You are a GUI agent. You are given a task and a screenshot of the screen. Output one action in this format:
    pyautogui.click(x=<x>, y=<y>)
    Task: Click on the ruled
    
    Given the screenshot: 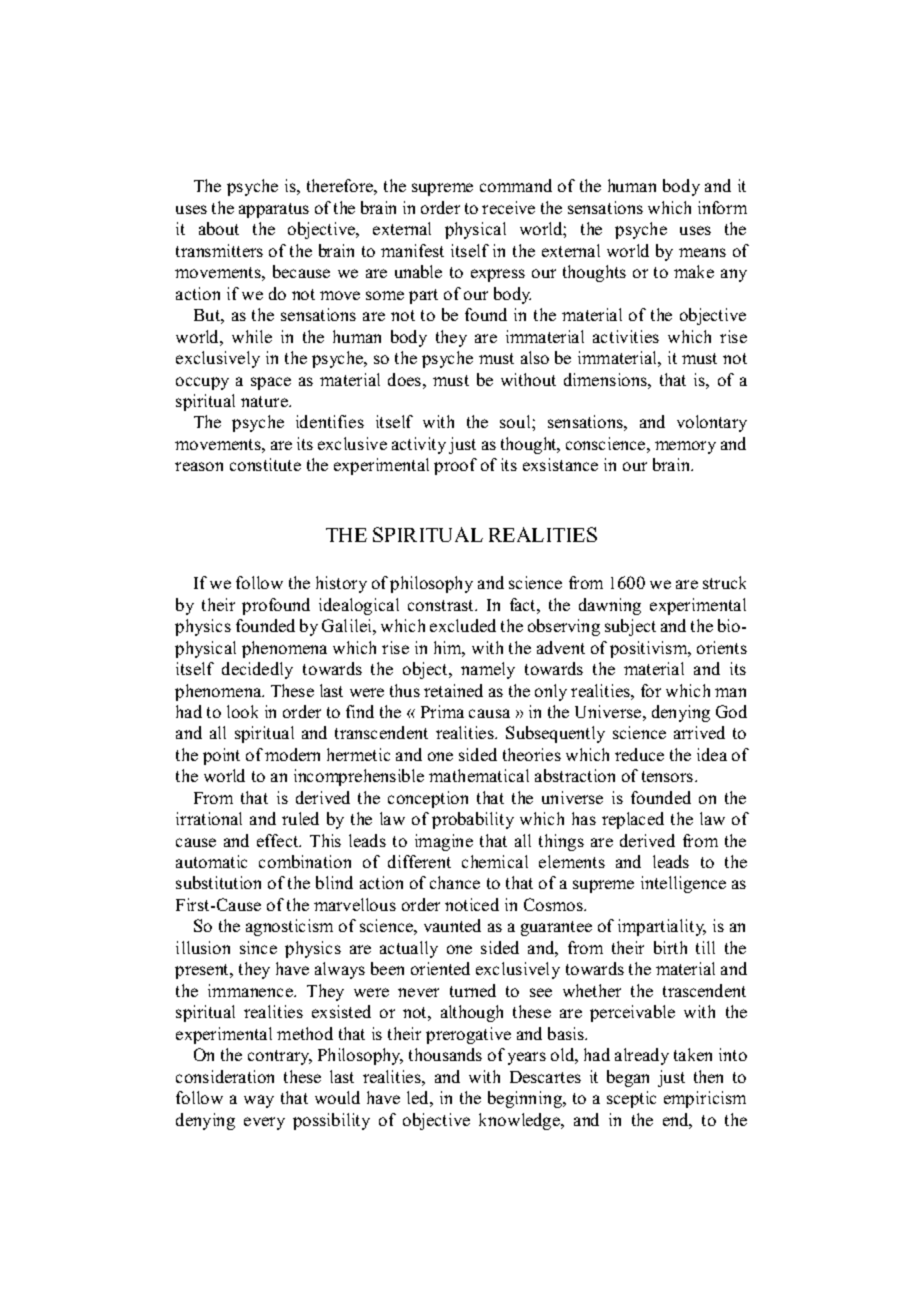 What is the action you would take?
    pyautogui.click(x=300, y=818)
